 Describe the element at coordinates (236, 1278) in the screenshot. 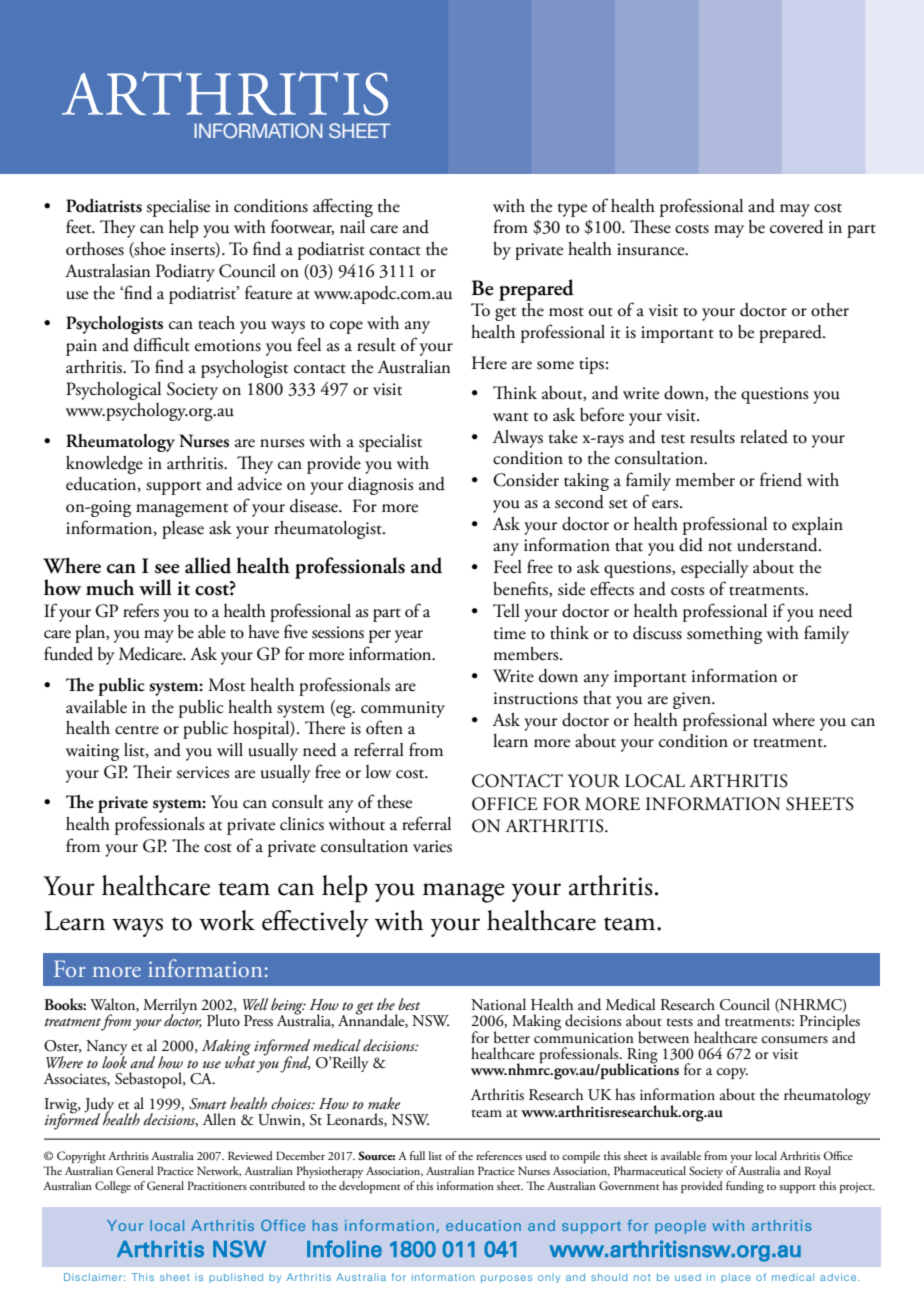

I see `published` at that location.
